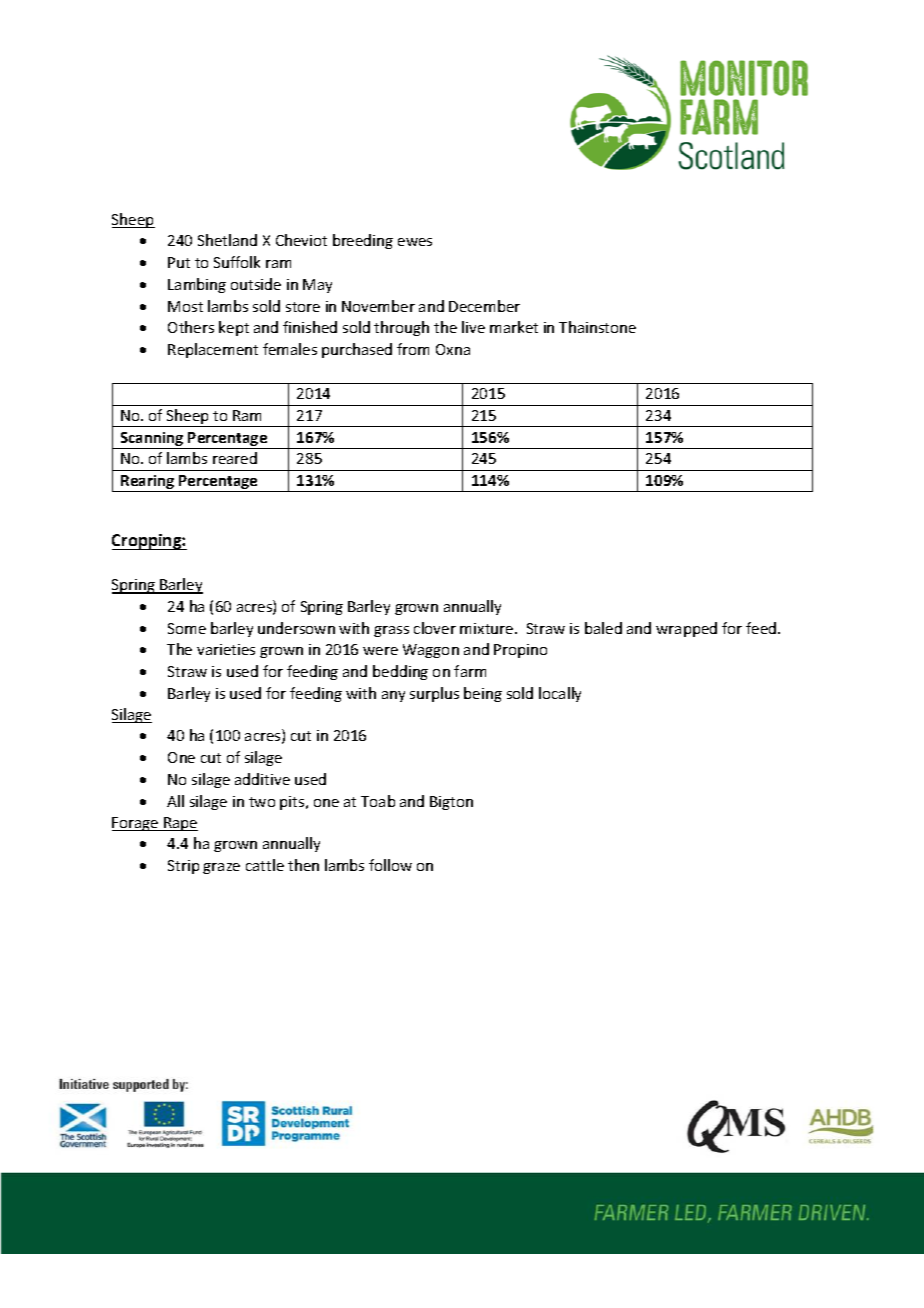  Describe the element at coordinates (235, 458) in the page. I see `reared` at that location.
